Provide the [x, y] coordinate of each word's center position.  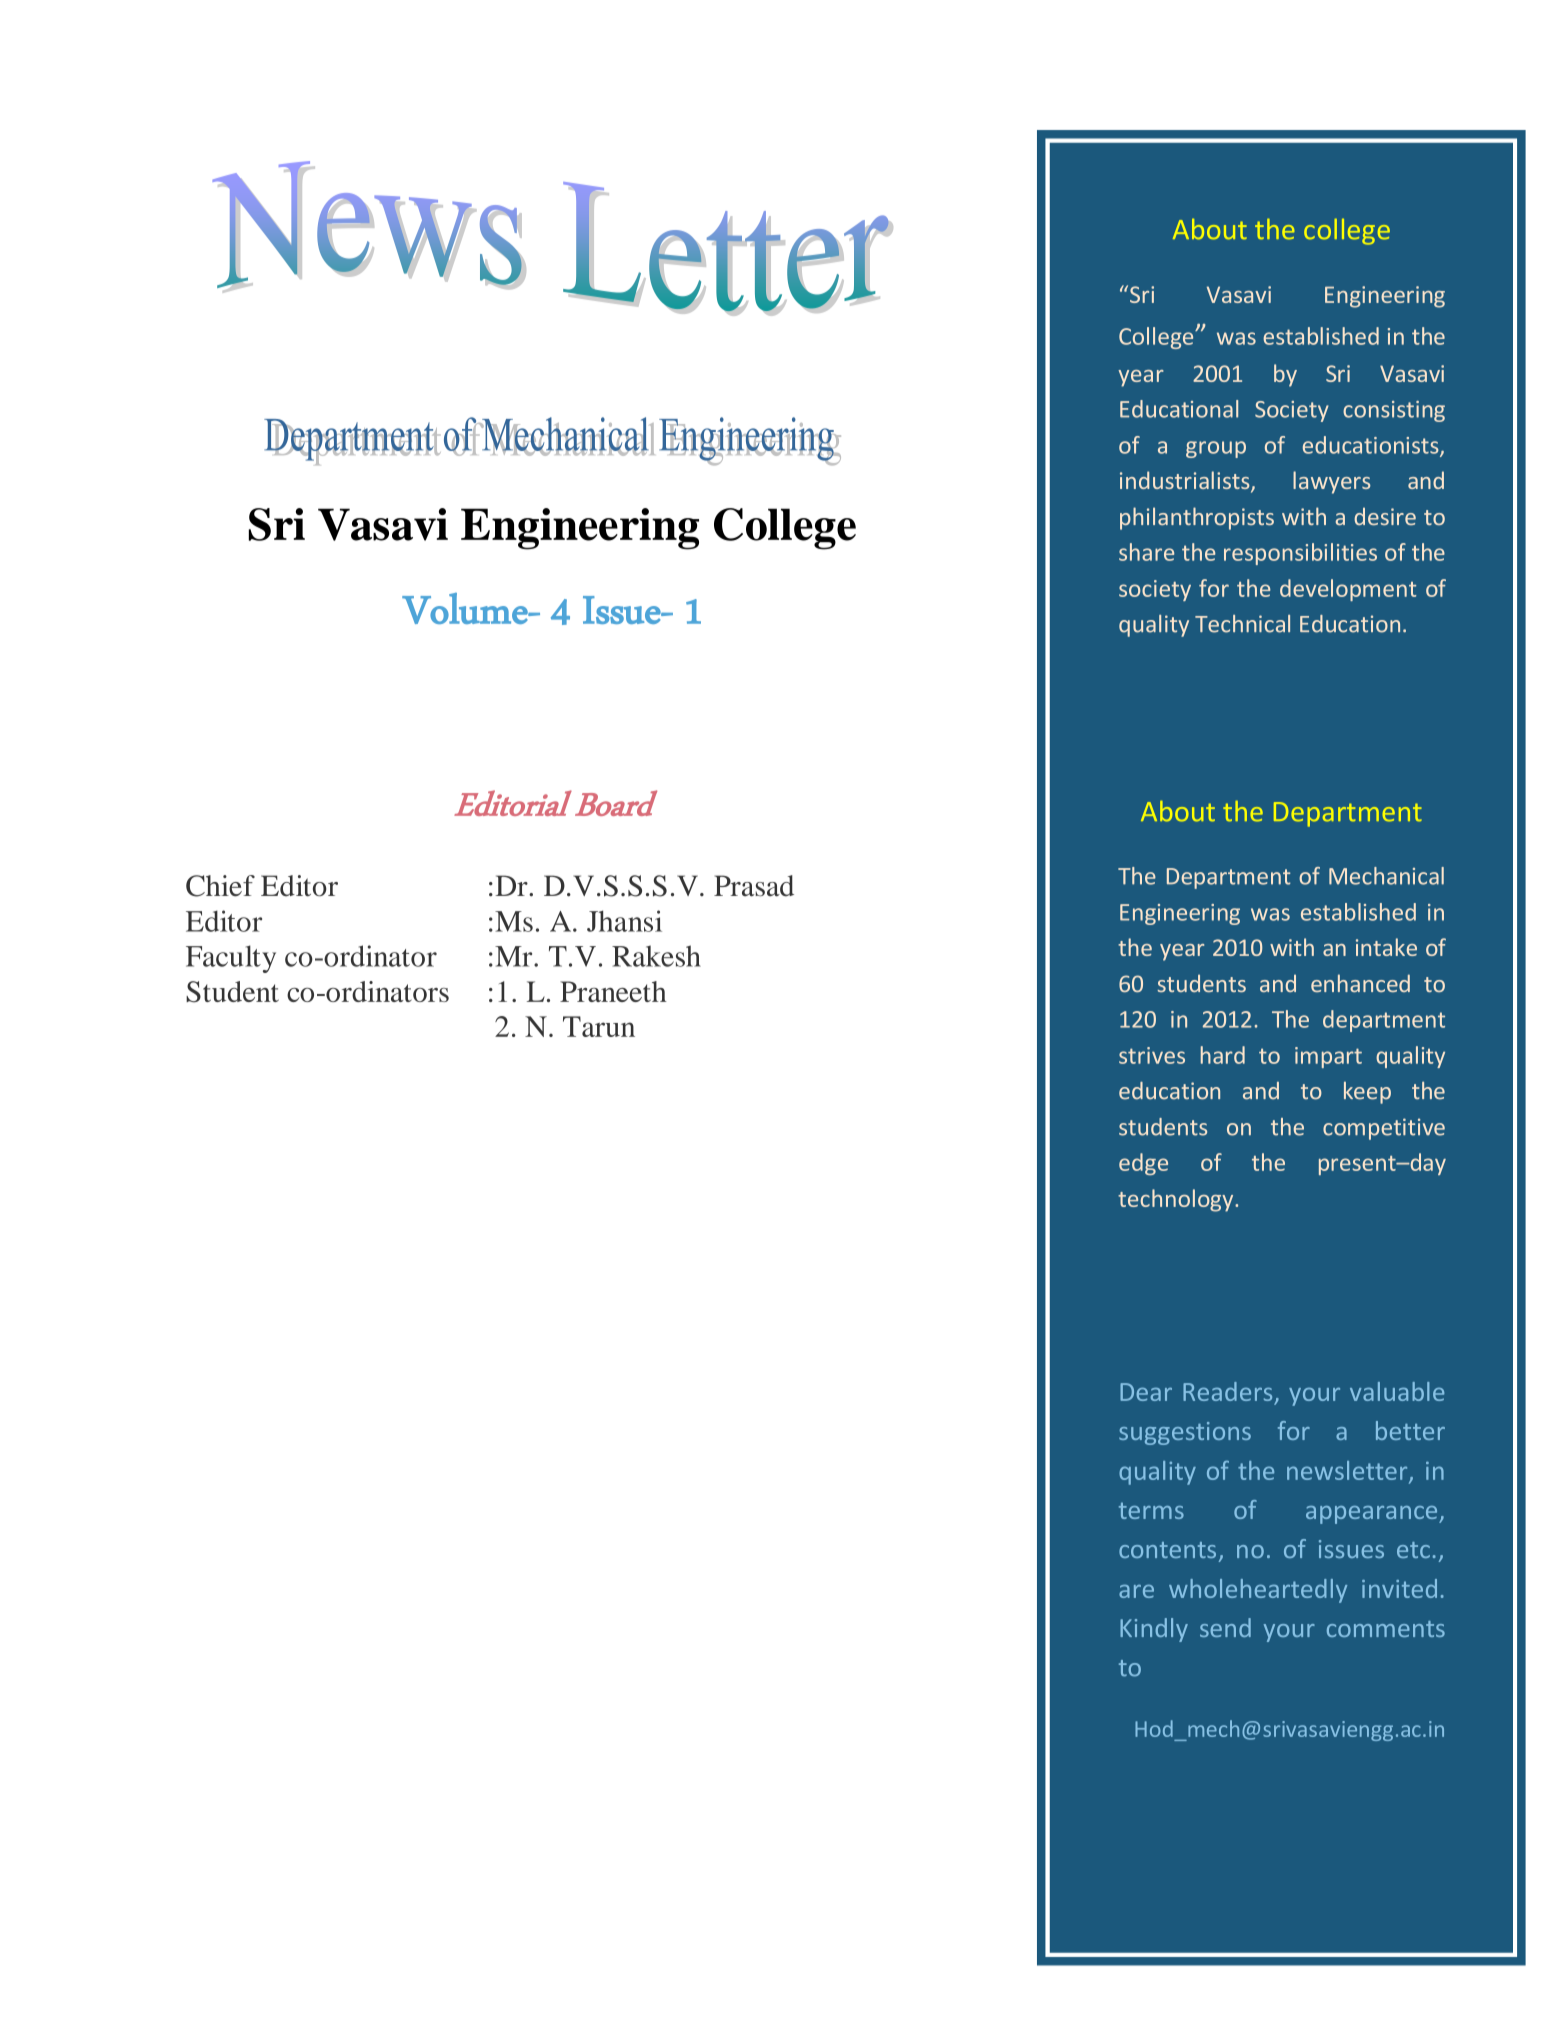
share [1146, 552]
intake [1386, 947]
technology [1177, 1200]
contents [1167, 1550]
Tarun [599, 1026]
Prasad [754, 886]
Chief [220, 886]
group [1216, 449]
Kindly [1154, 1630]
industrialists [1186, 481]
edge [1143, 1164]
